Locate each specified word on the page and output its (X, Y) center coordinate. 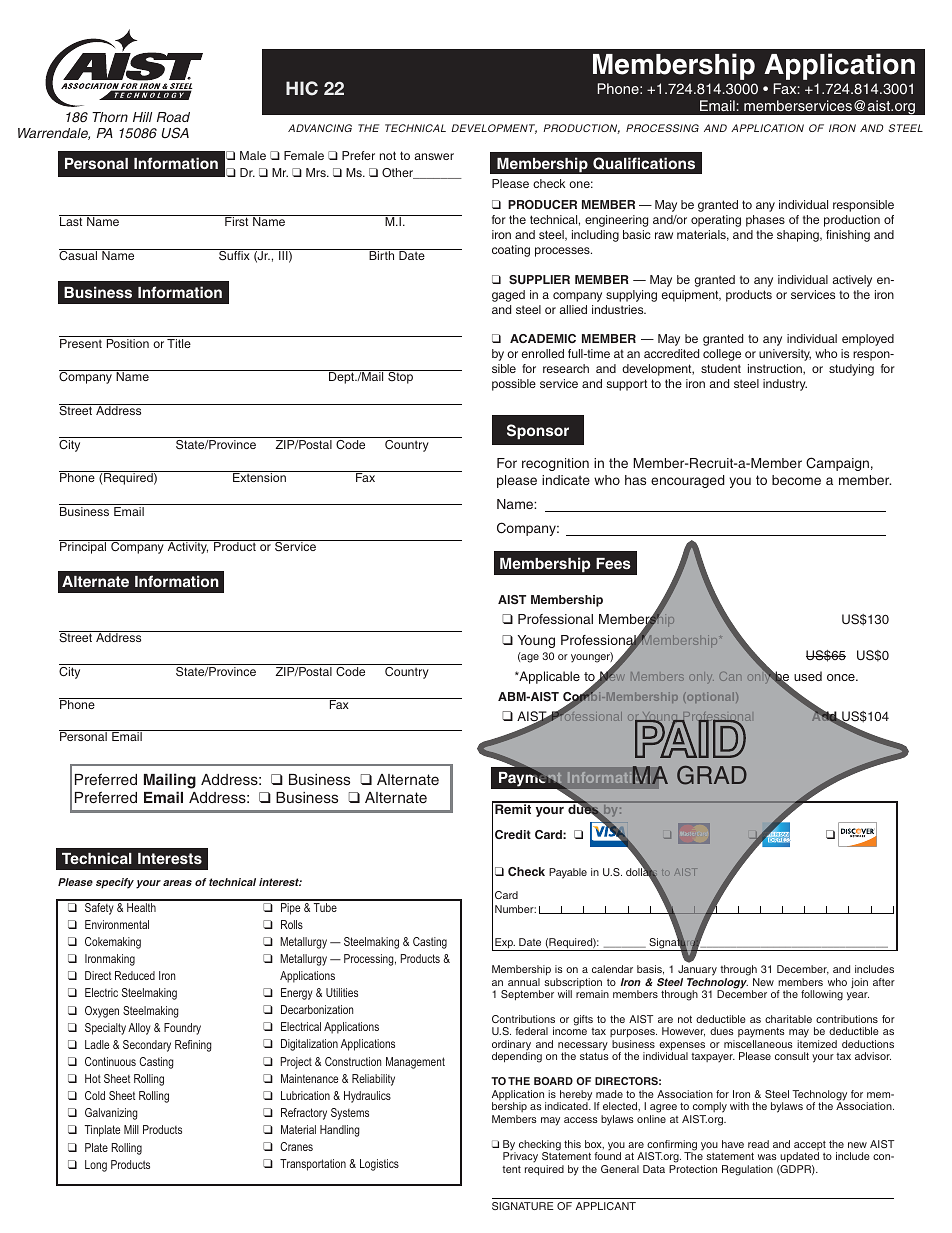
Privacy (520, 1156)
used (808, 676)
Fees (613, 563)
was (767, 1157)
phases (765, 221)
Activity (188, 548)
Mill (131, 1129)
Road (173, 117)
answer (434, 156)
